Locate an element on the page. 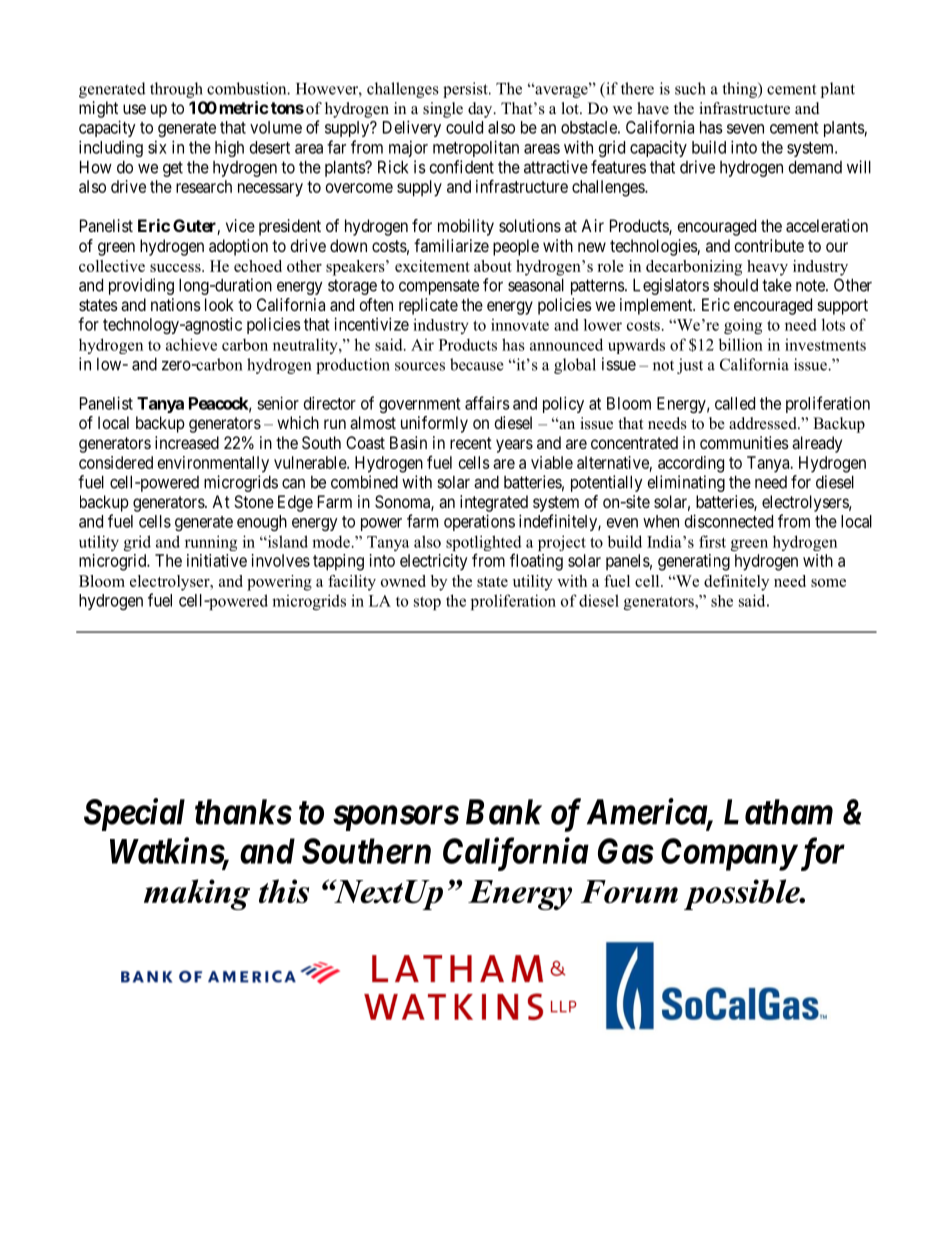  through is located at coordinates (176, 90).
